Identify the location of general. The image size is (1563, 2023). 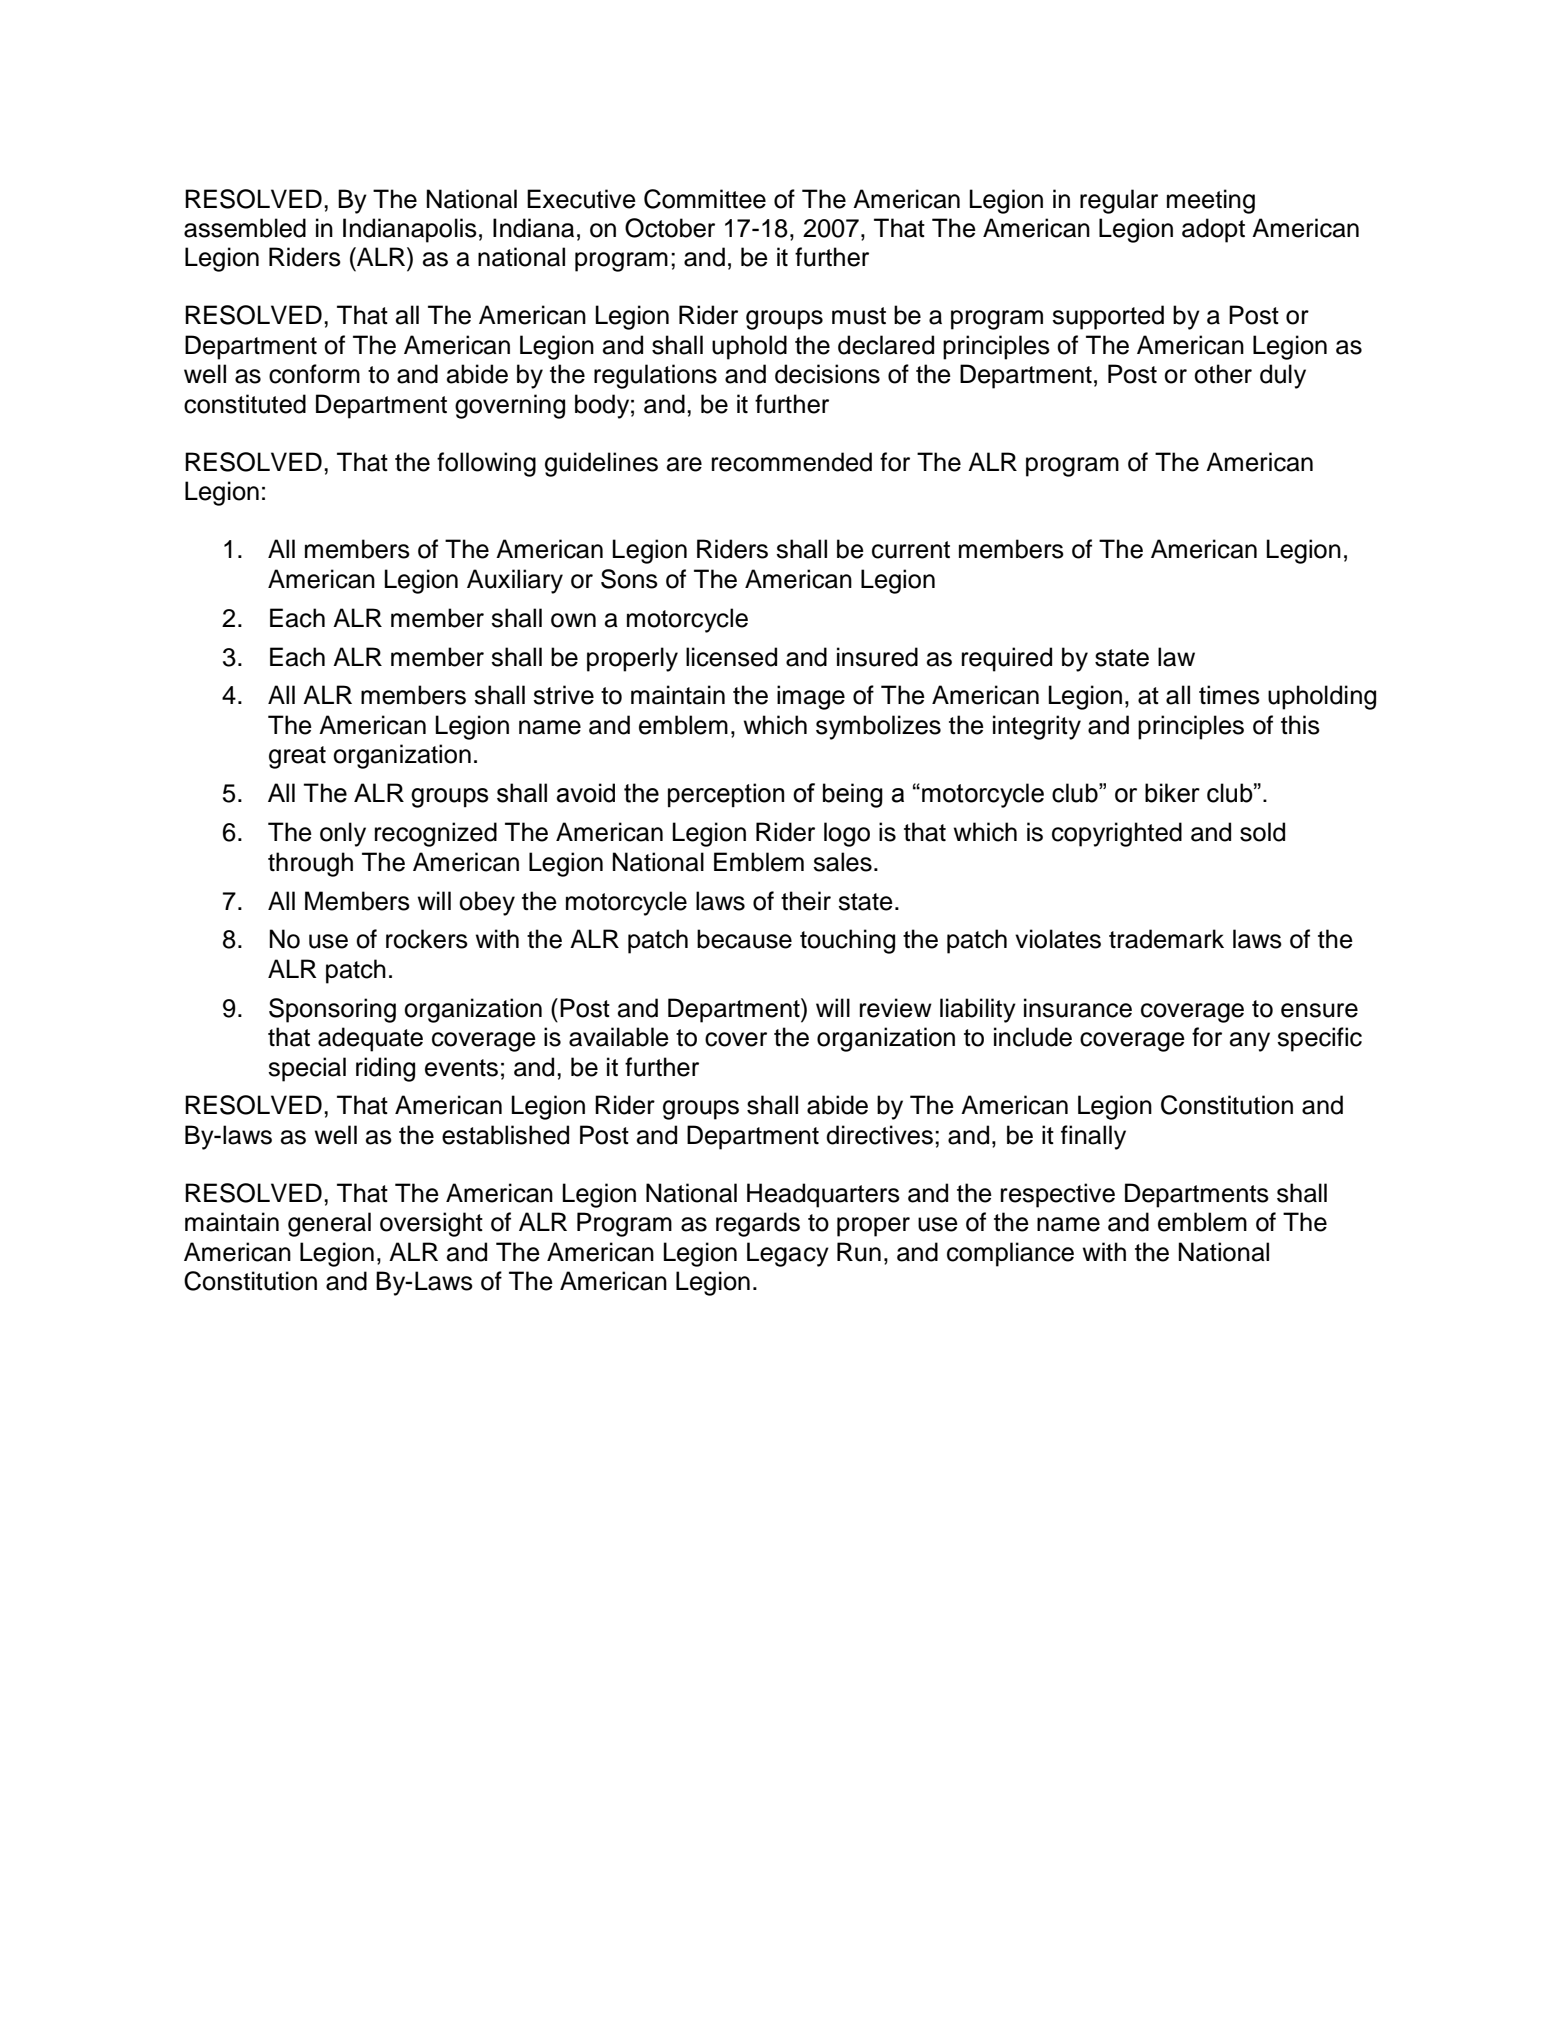
(329, 1224).
